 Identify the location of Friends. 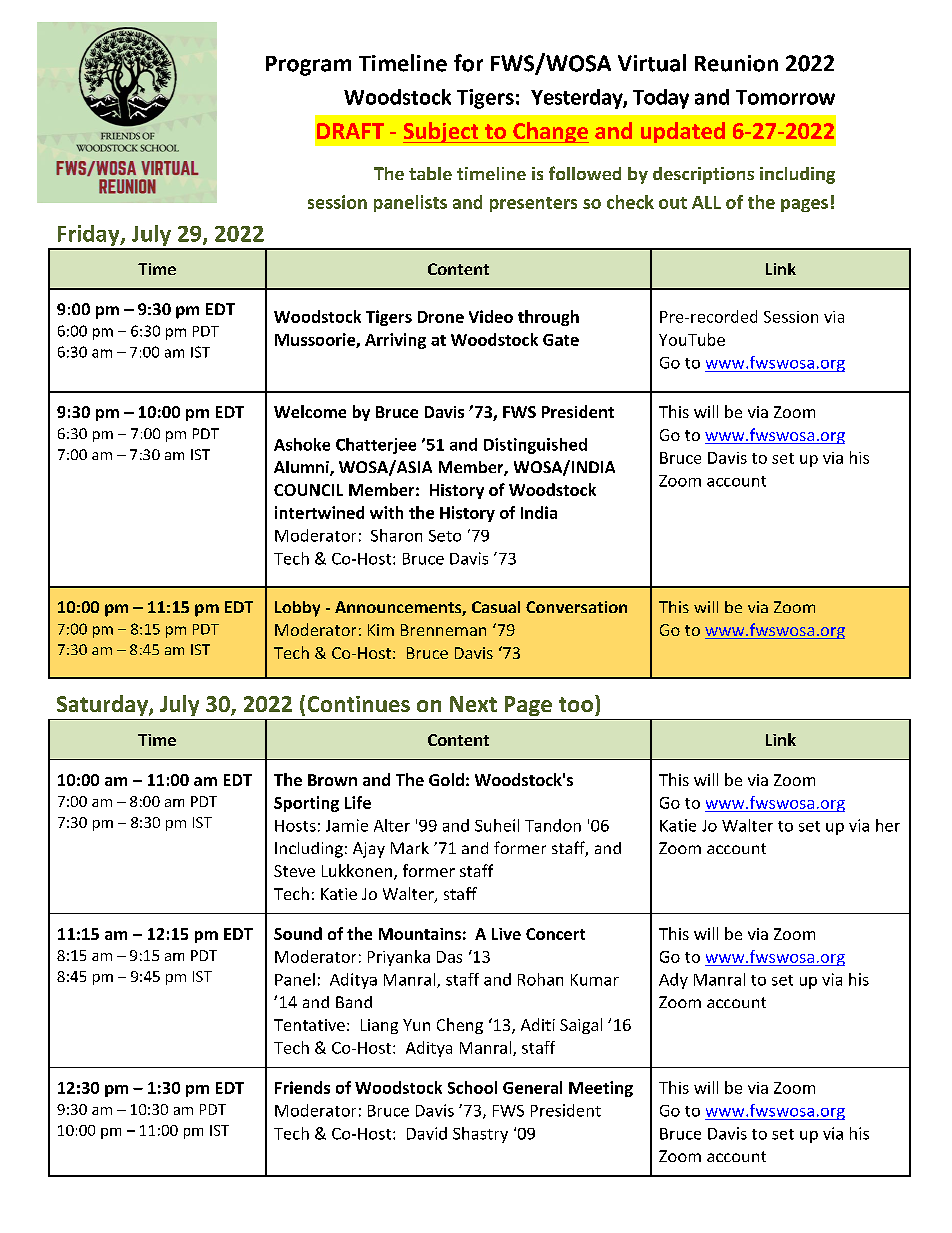
(302, 1087).
